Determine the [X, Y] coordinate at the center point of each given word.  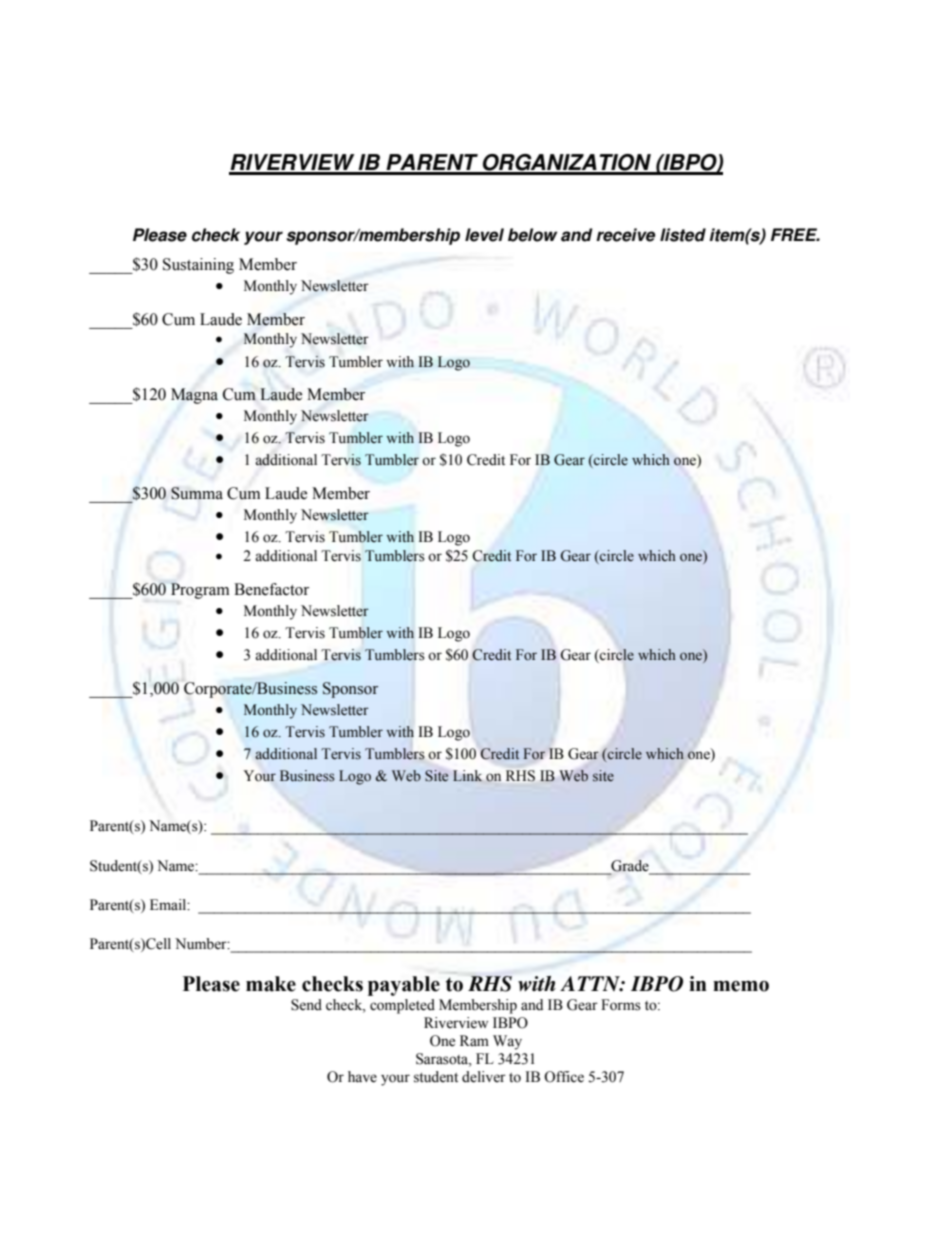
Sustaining [198, 266]
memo [741, 986]
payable [404, 986]
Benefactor [271, 589]
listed [683, 235]
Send [306, 1005]
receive [625, 235]
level [484, 235]
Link [467, 775]
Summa [197, 493]
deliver [484, 1077]
